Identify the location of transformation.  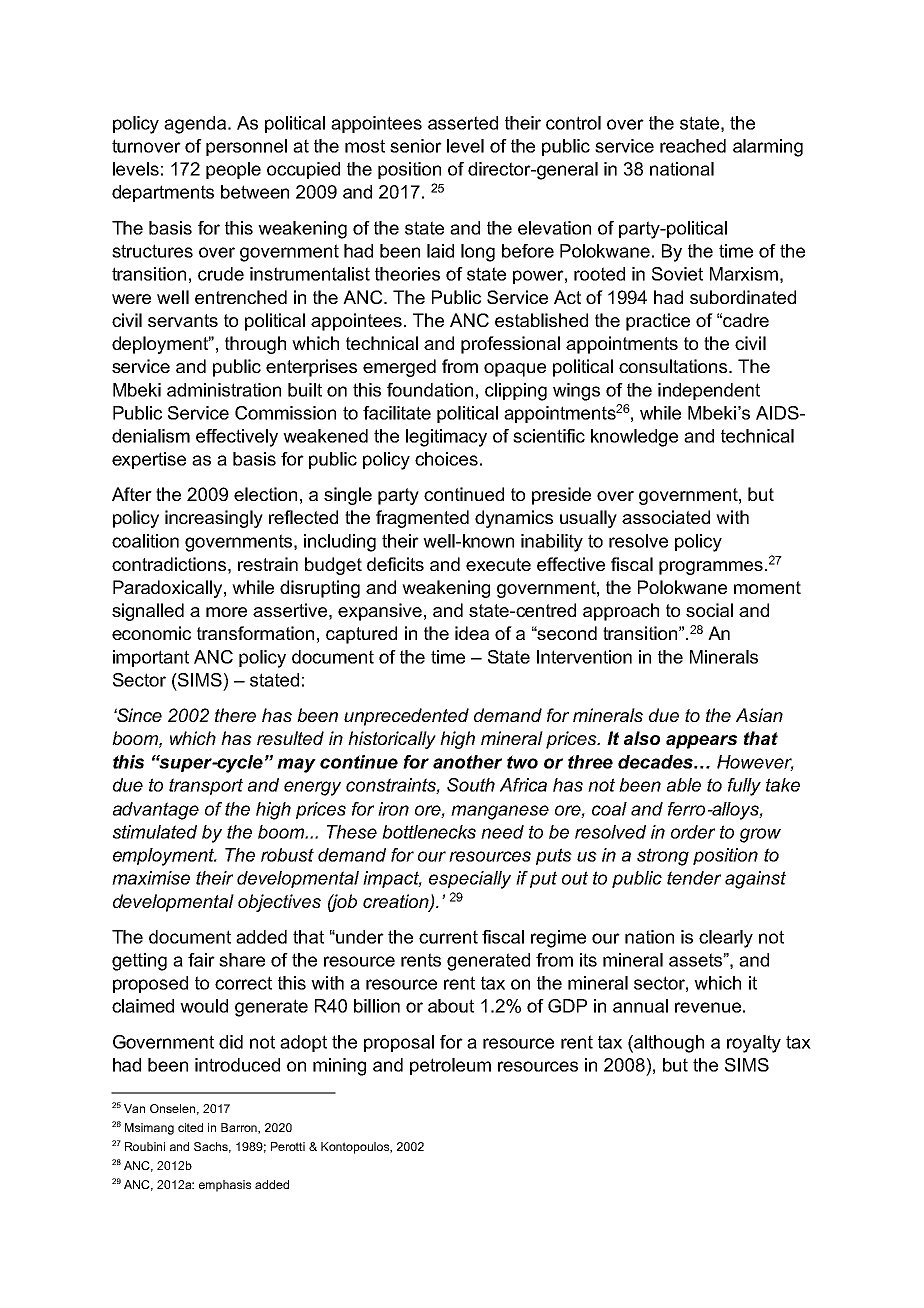
(255, 633).
